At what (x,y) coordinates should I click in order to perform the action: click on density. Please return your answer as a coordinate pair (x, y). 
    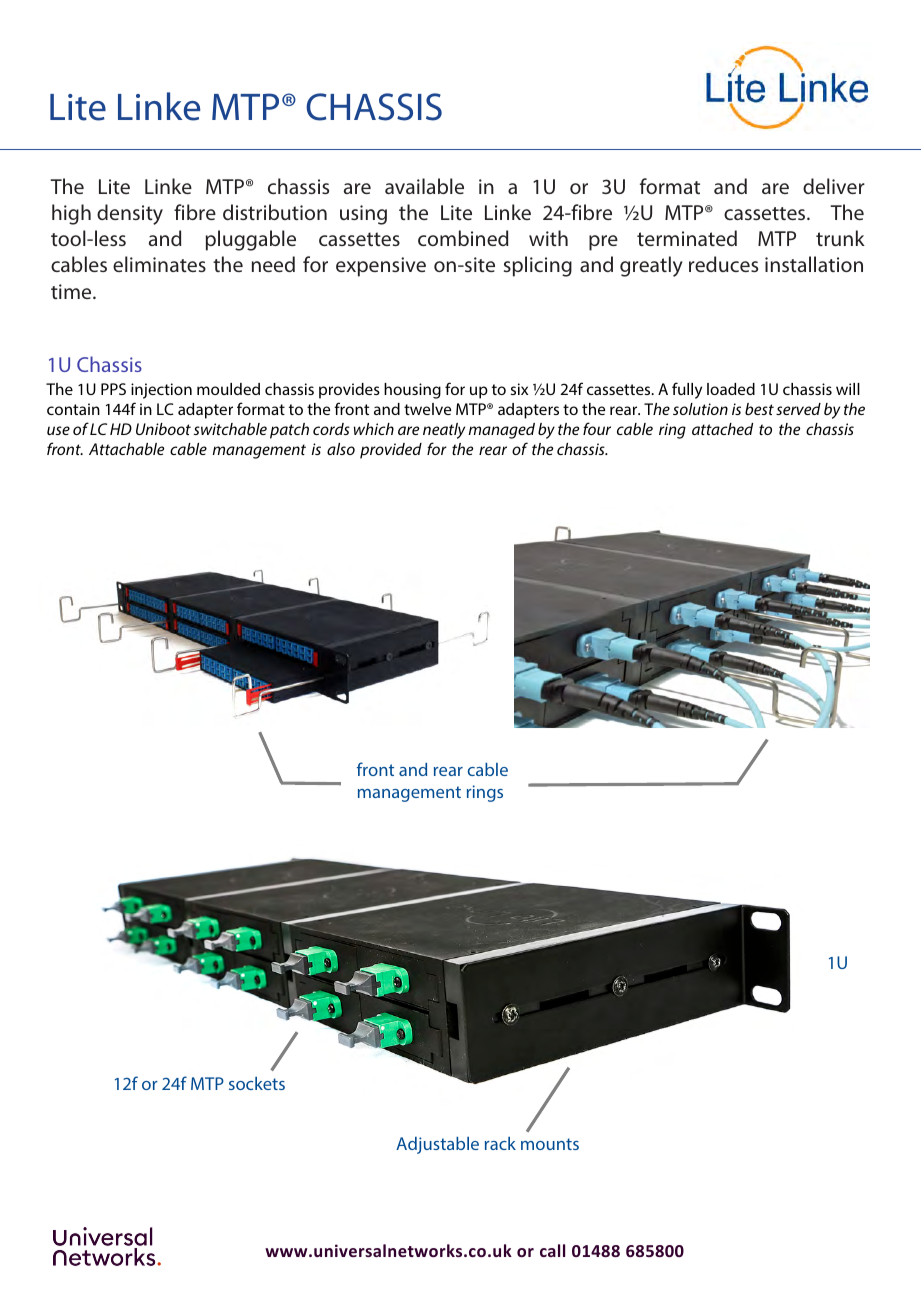
    Looking at the image, I should click on (130, 214).
